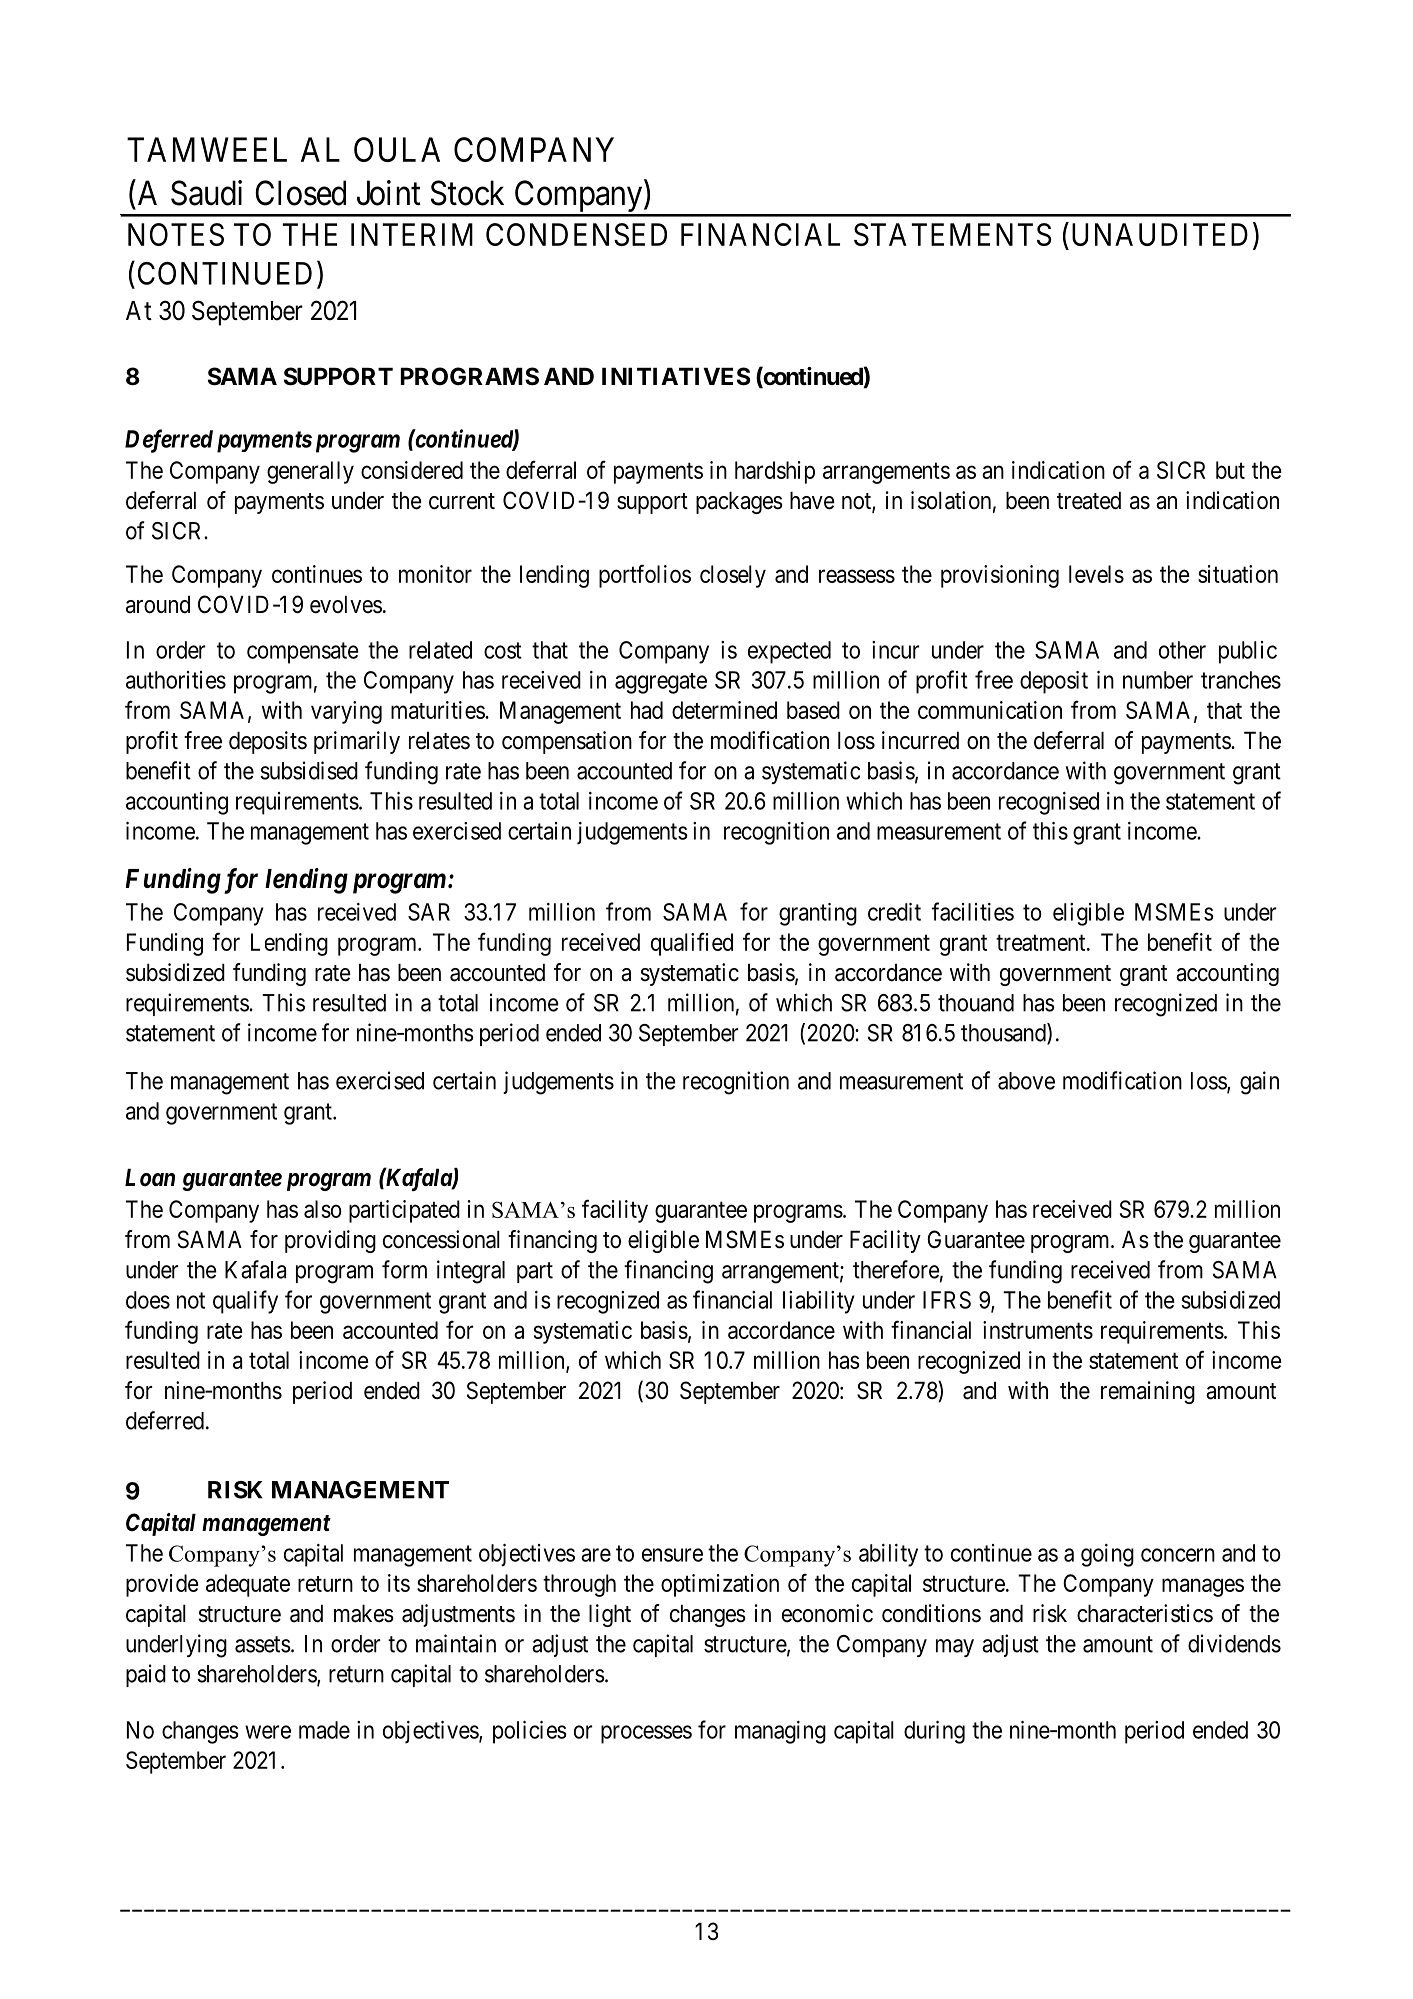 This image has height=1999, width=1413. I want to click on assets, so click(263, 1644).
